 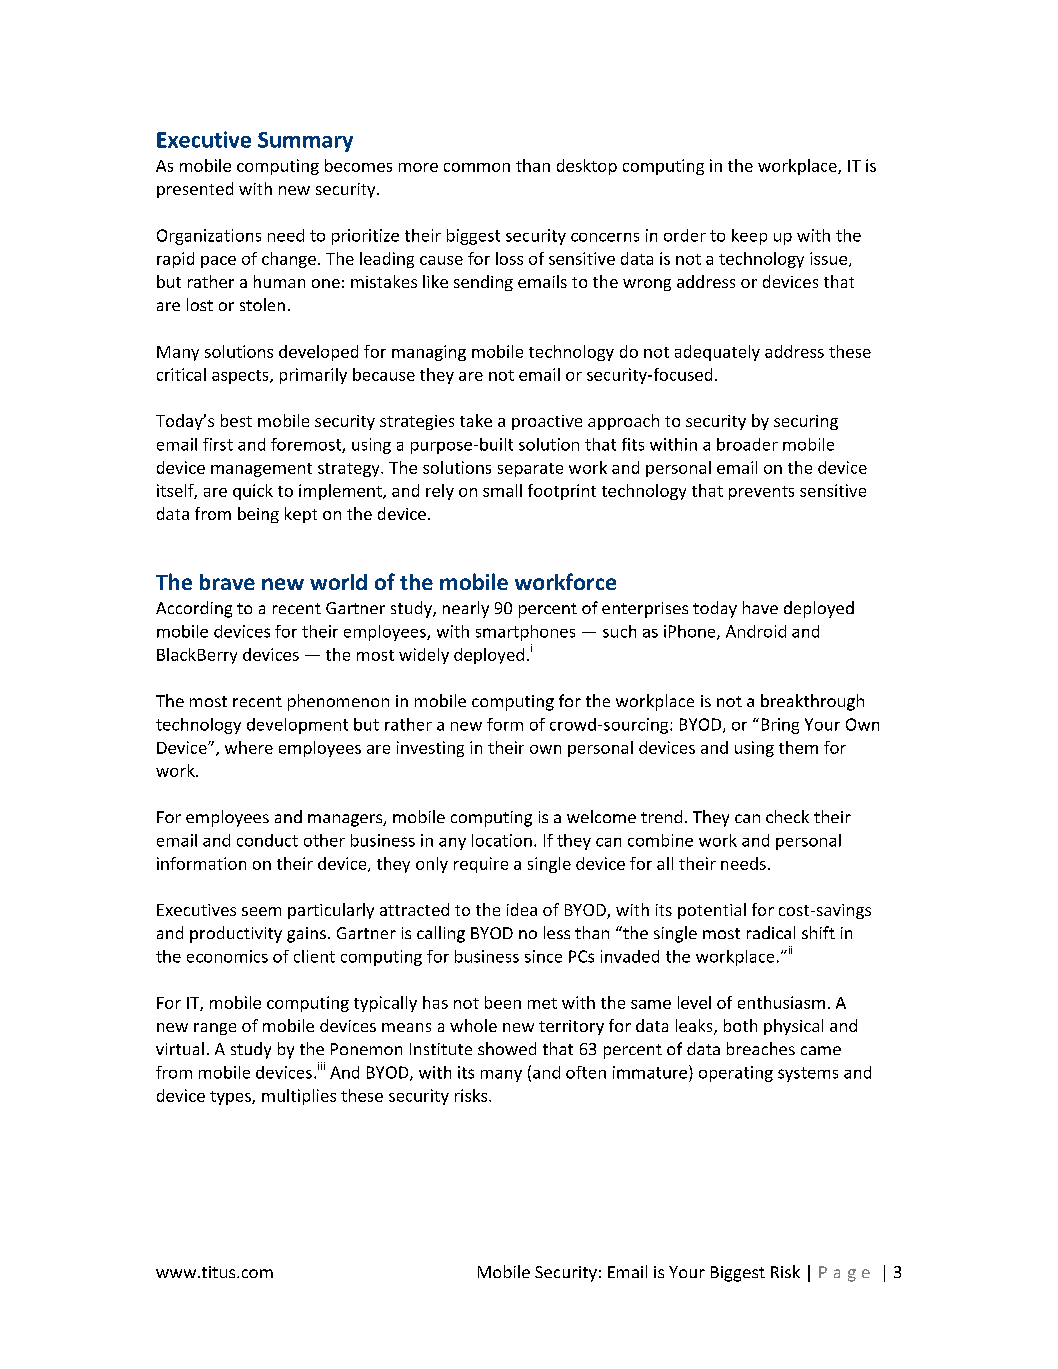 What do you see at coordinates (756, 631) in the screenshot?
I see `Android` at bounding box center [756, 631].
